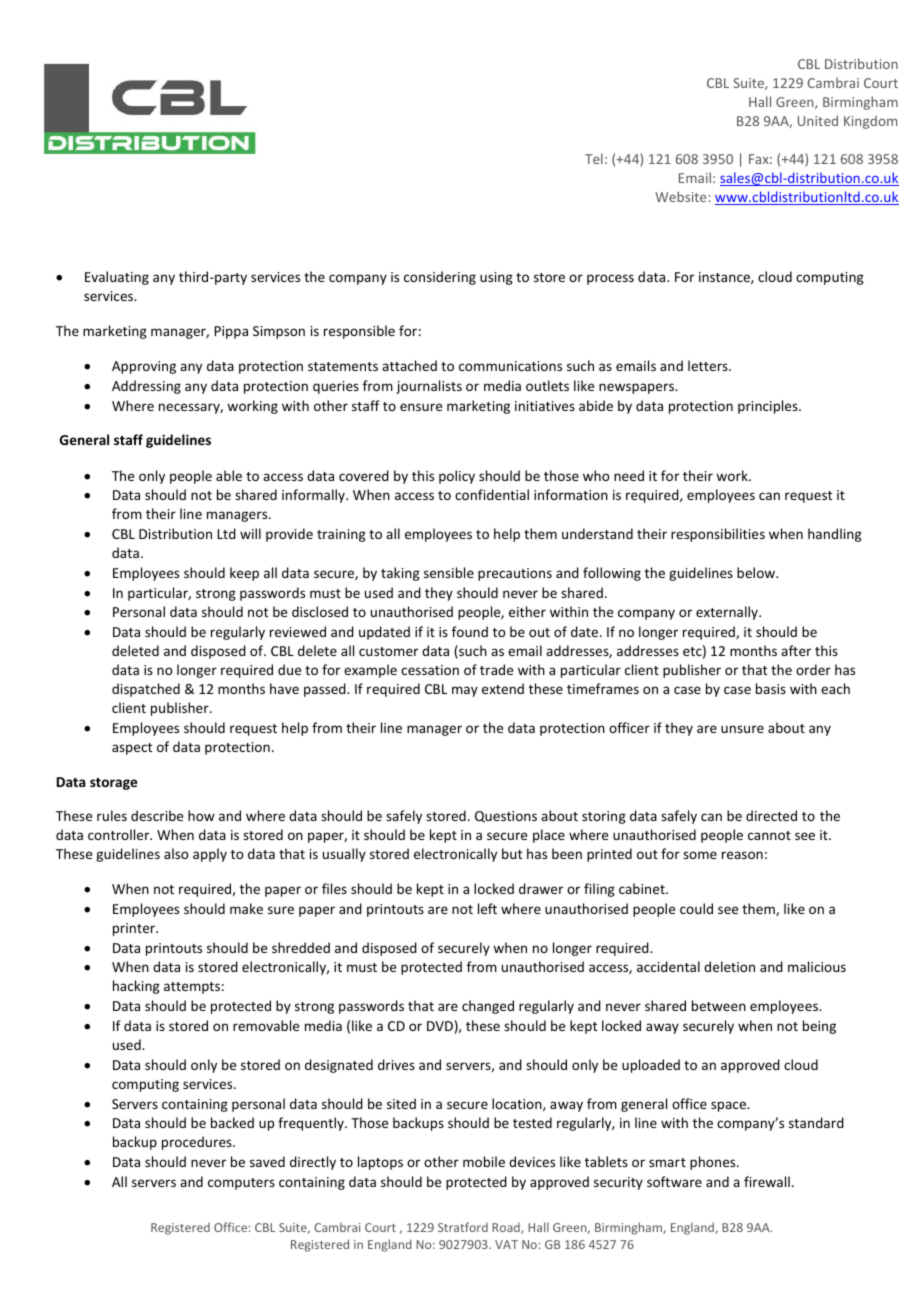 This screenshot has height=1308, width=924. Describe the element at coordinates (135, 929) in the screenshot. I see `printer` at that location.
